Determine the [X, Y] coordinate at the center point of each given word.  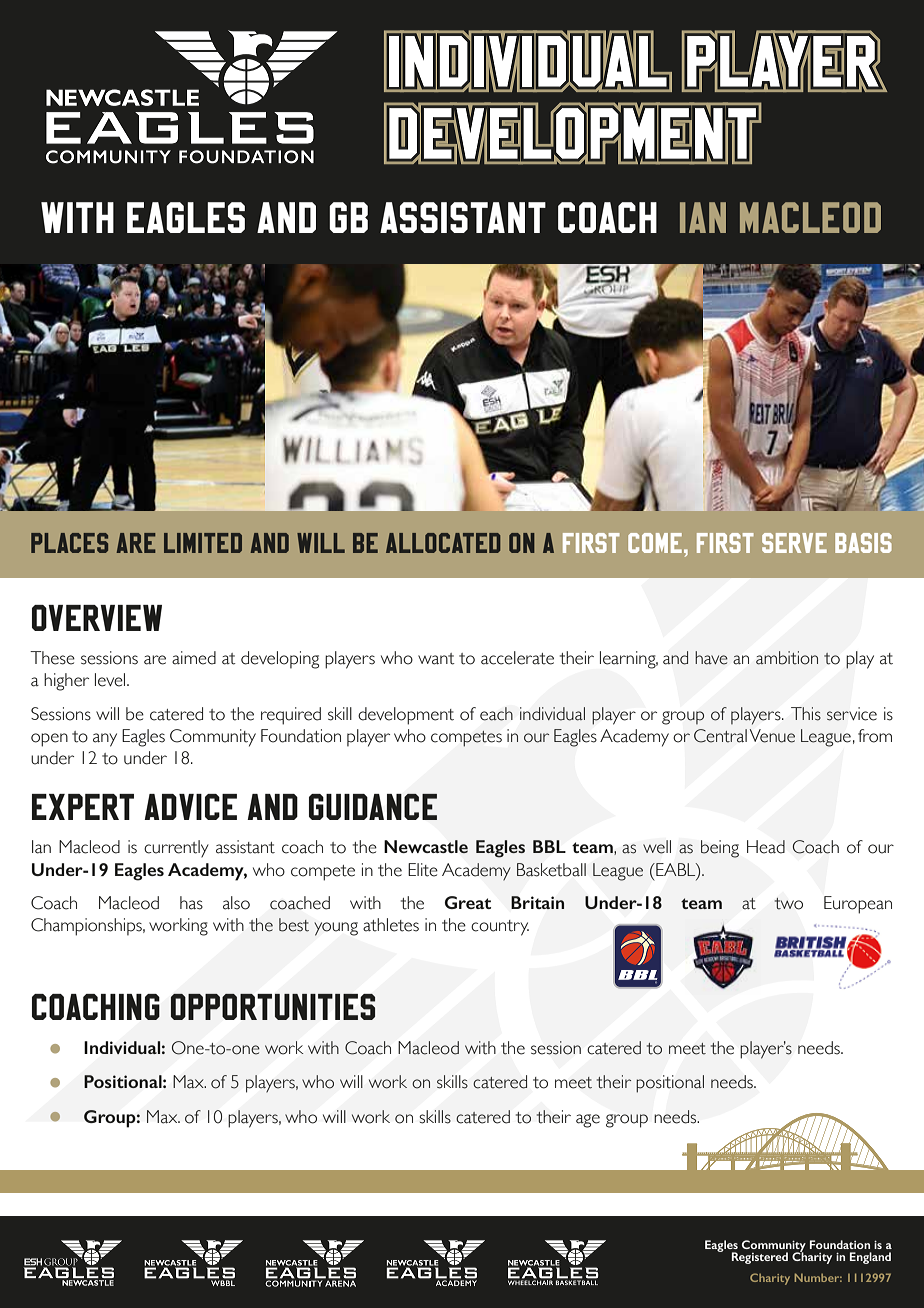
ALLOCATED [443, 543]
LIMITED [203, 543]
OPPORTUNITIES [273, 1007]
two [788, 904]
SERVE [794, 543]
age [588, 1121]
